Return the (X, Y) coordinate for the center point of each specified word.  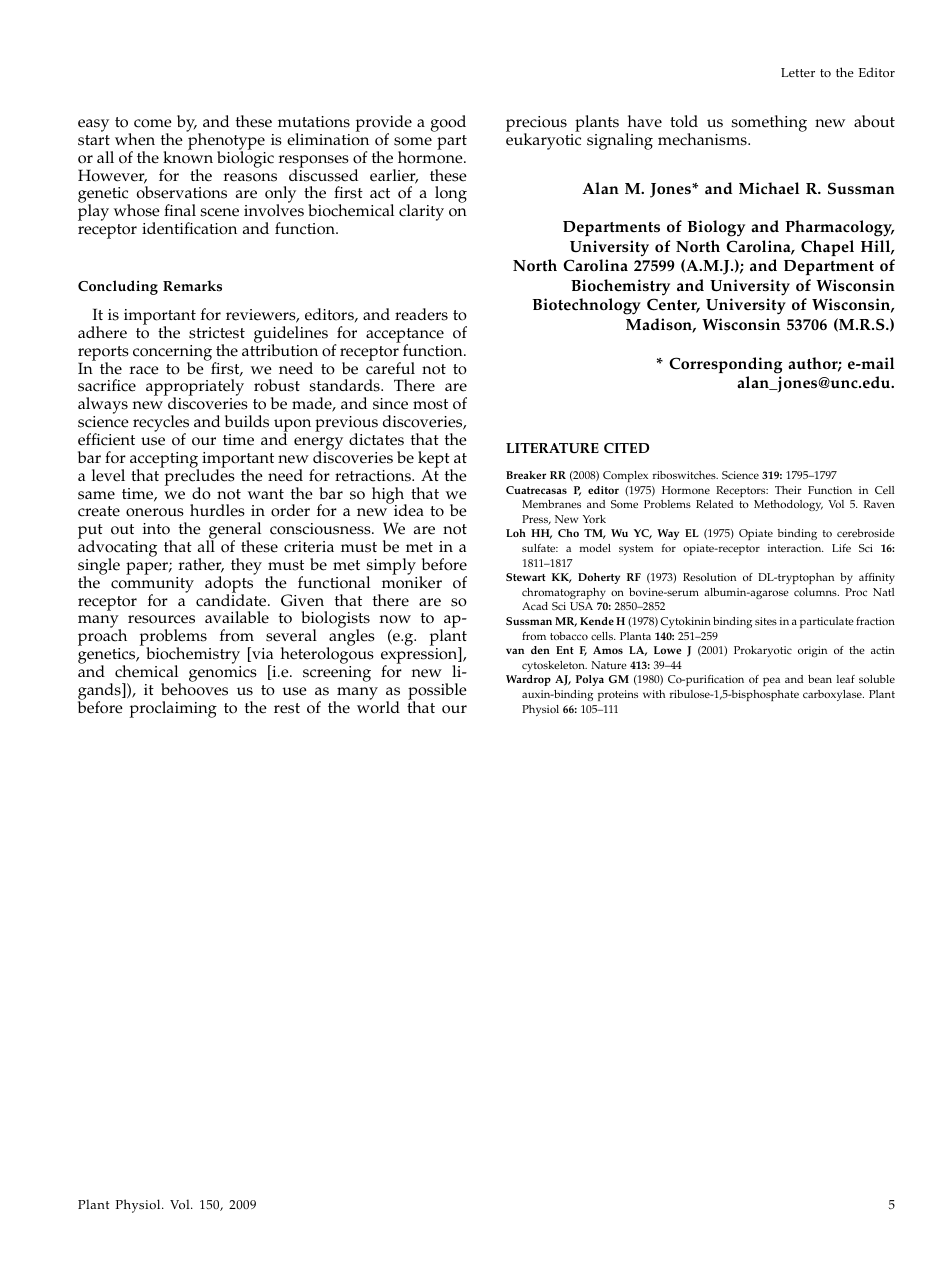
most (430, 404)
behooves (194, 688)
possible (437, 692)
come (153, 123)
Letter (798, 72)
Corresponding (725, 365)
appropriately (195, 389)
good (448, 123)
